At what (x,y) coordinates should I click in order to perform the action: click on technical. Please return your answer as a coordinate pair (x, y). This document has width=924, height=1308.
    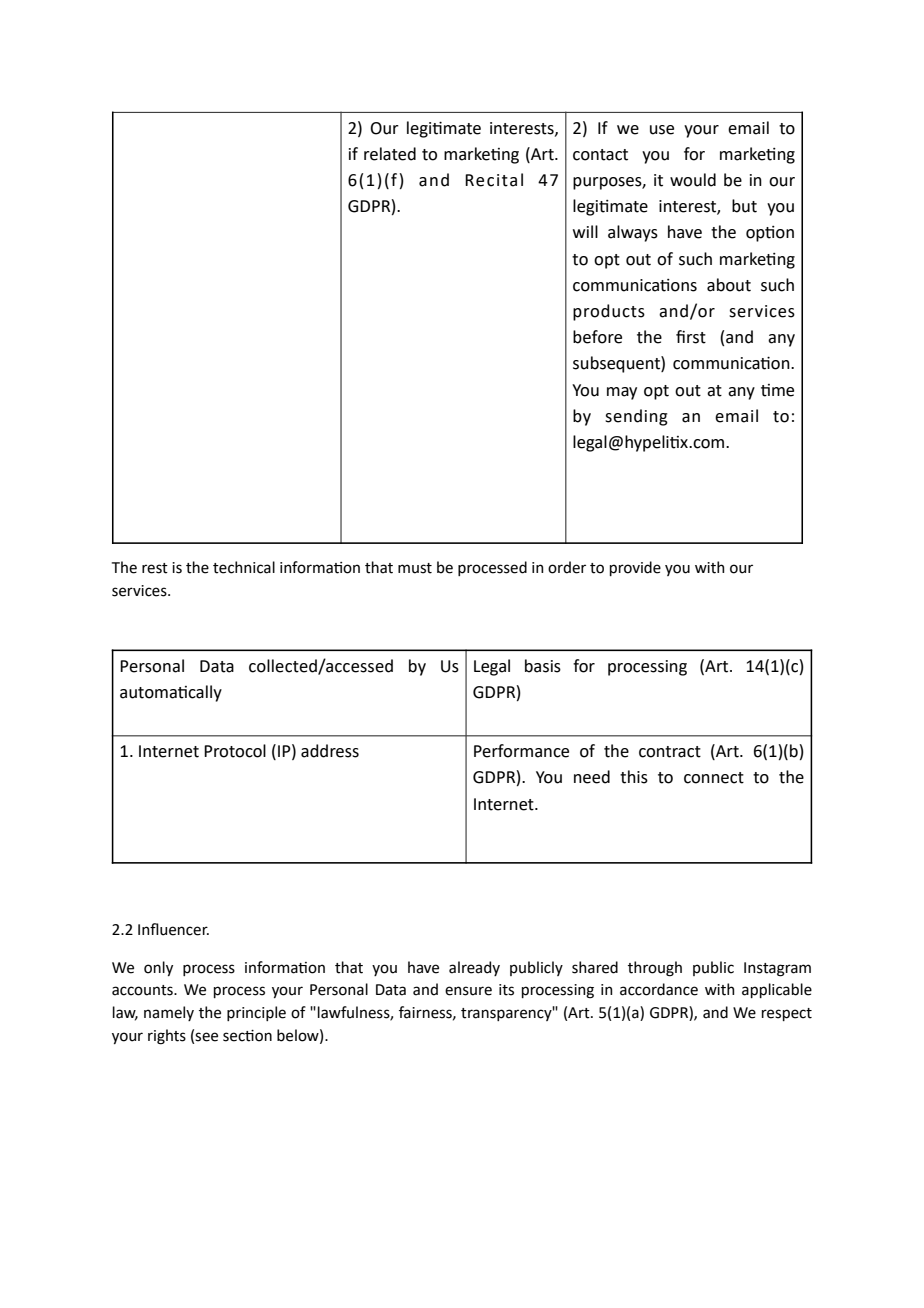
    Looking at the image, I should click on (244, 567).
